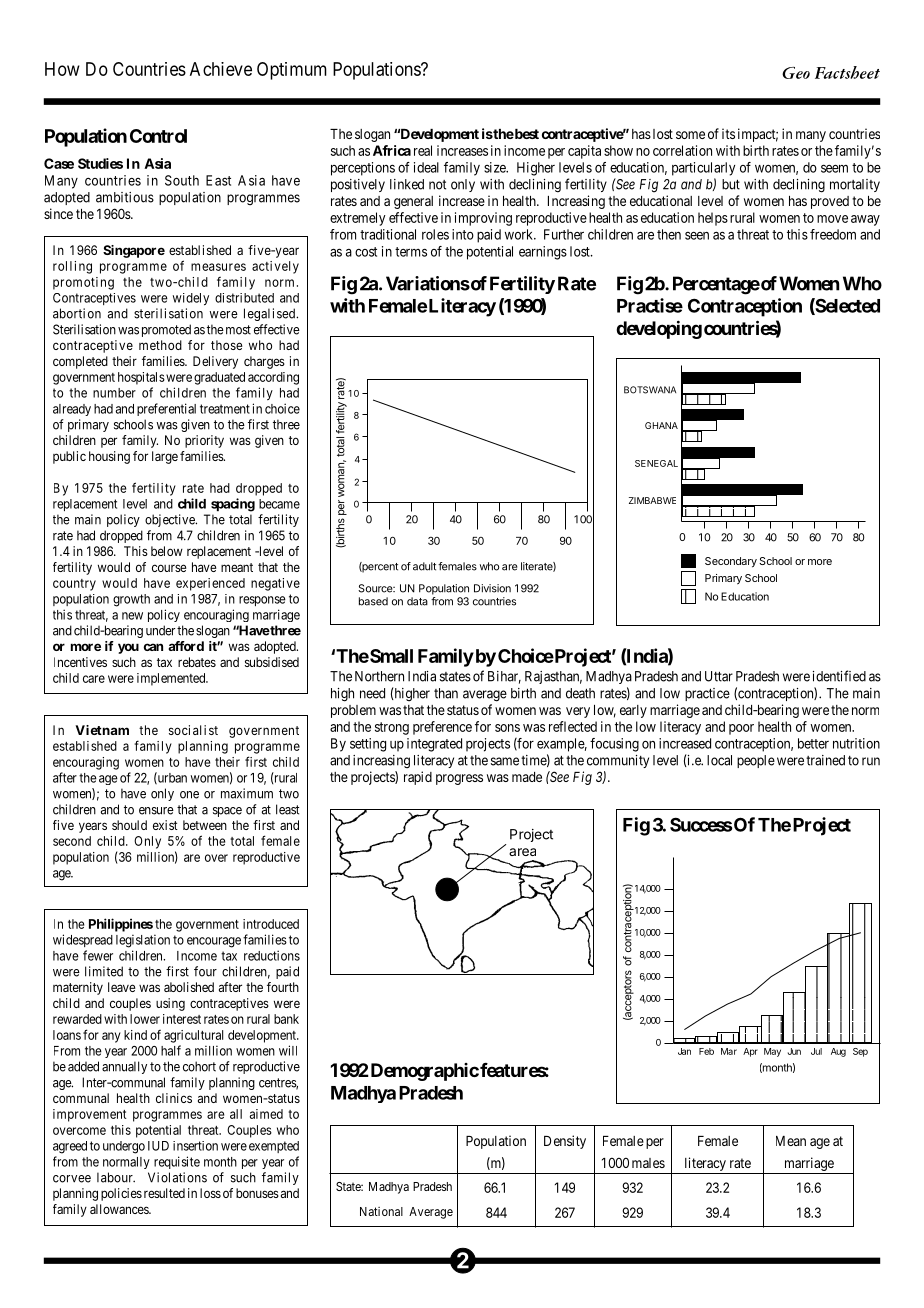 This page has height=1308, width=924. Describe the element at coordinates (158, 136) in the page. I see `Control` at that location.
